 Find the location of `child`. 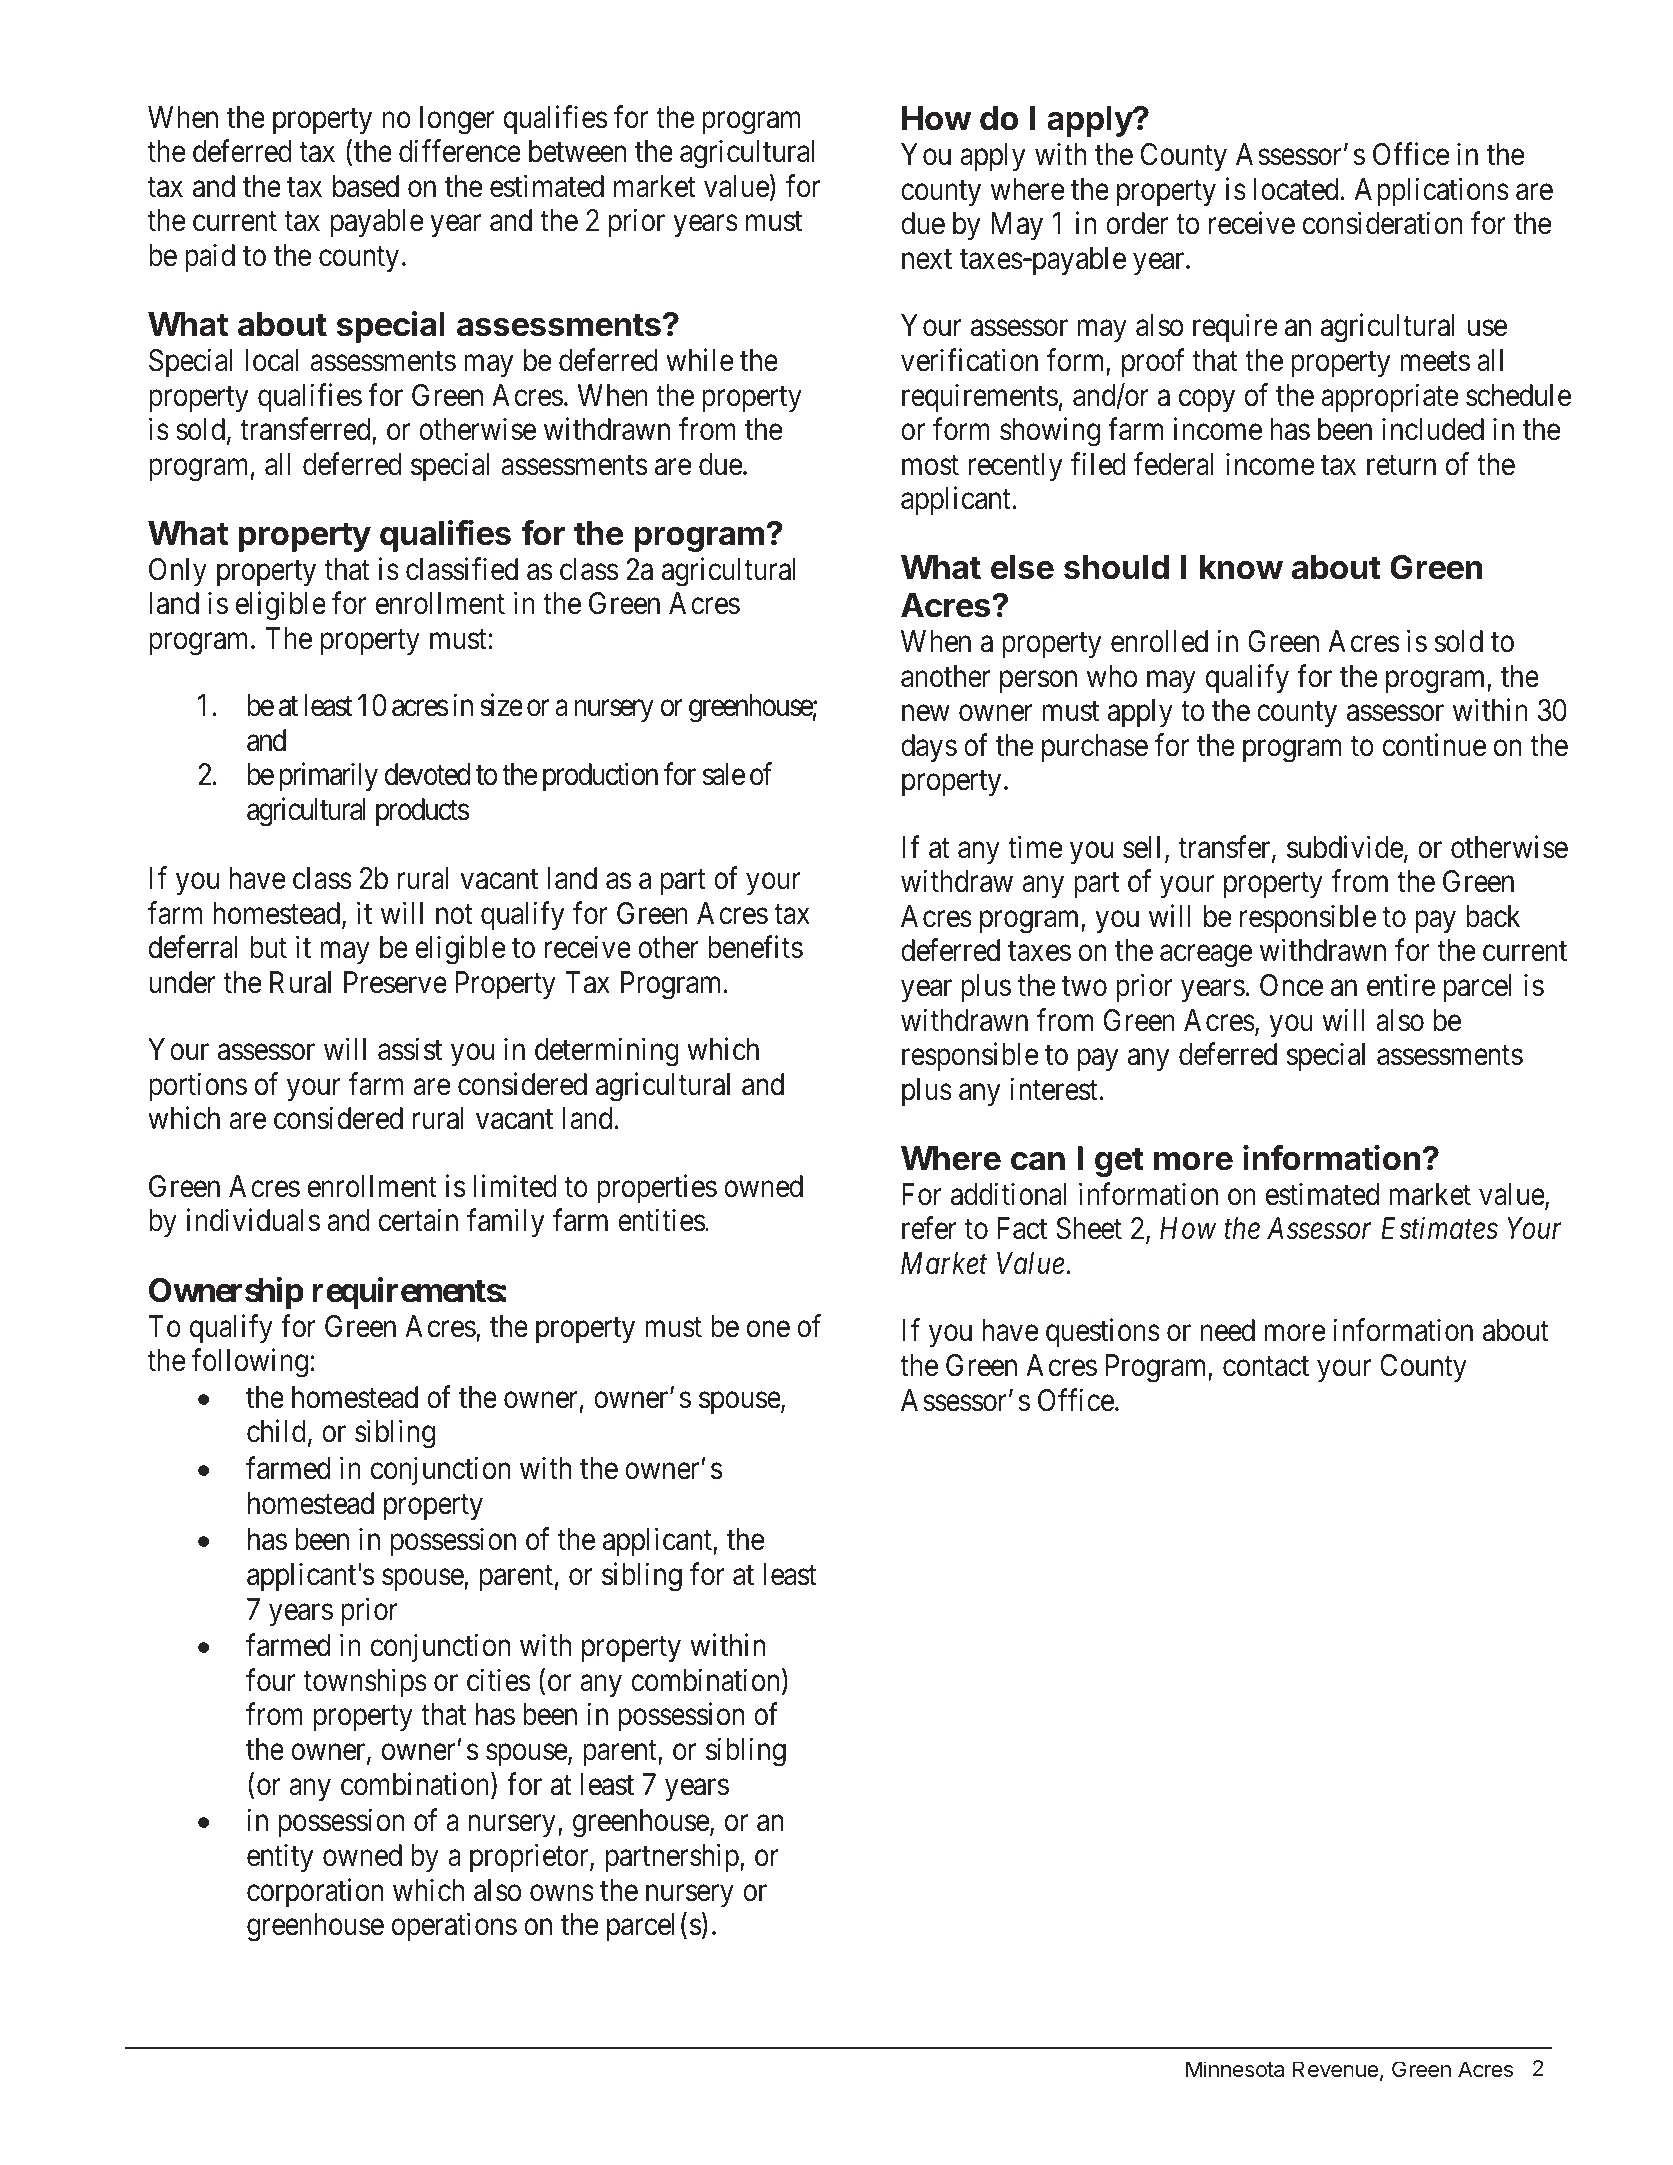

child is located at coordinates (276, 1431).
